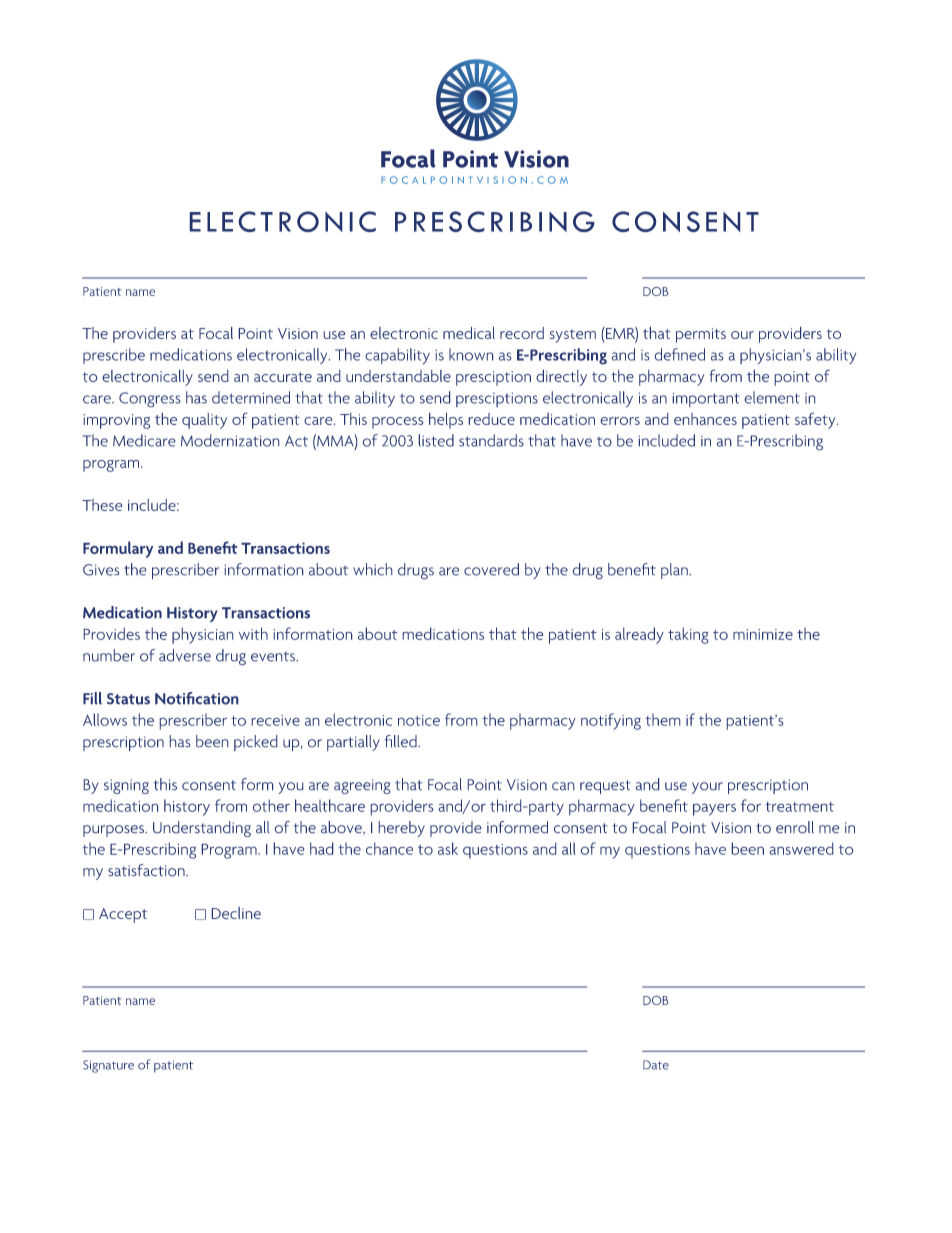 The height and width of the screenshot is (1233, 952). What do you see at coordinates (149, 399) in the screenshot?
I see `Congress` at bounding box center [149, 399].
